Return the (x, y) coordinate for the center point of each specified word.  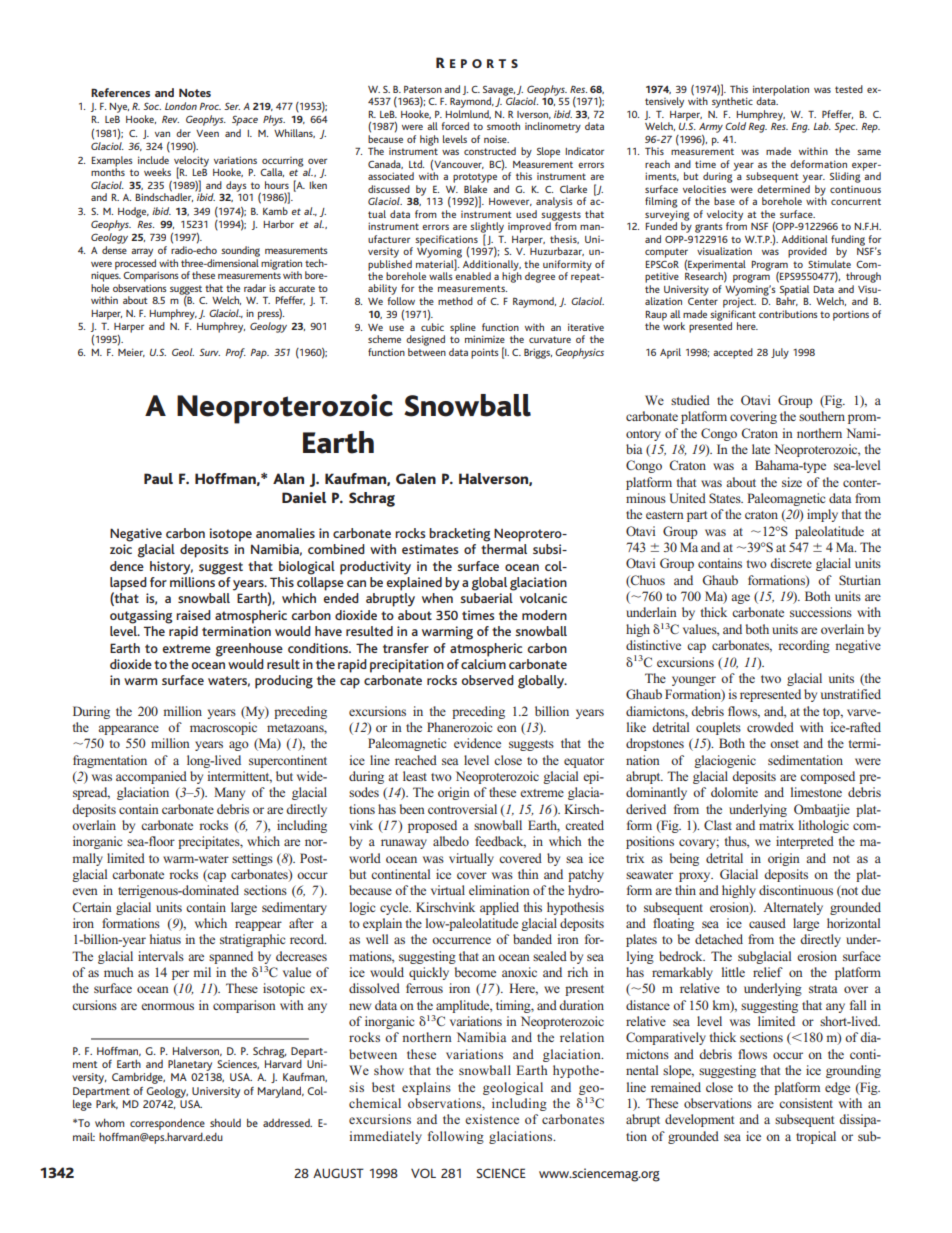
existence (492, 1119)
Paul (158, 478)
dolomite (734, 792)
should (225, 1122)
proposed (432, 826)
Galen (416, 478)
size (792, 482)
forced (455, 126)
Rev (170, 119)
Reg (757, 128)
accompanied (151, 777)
